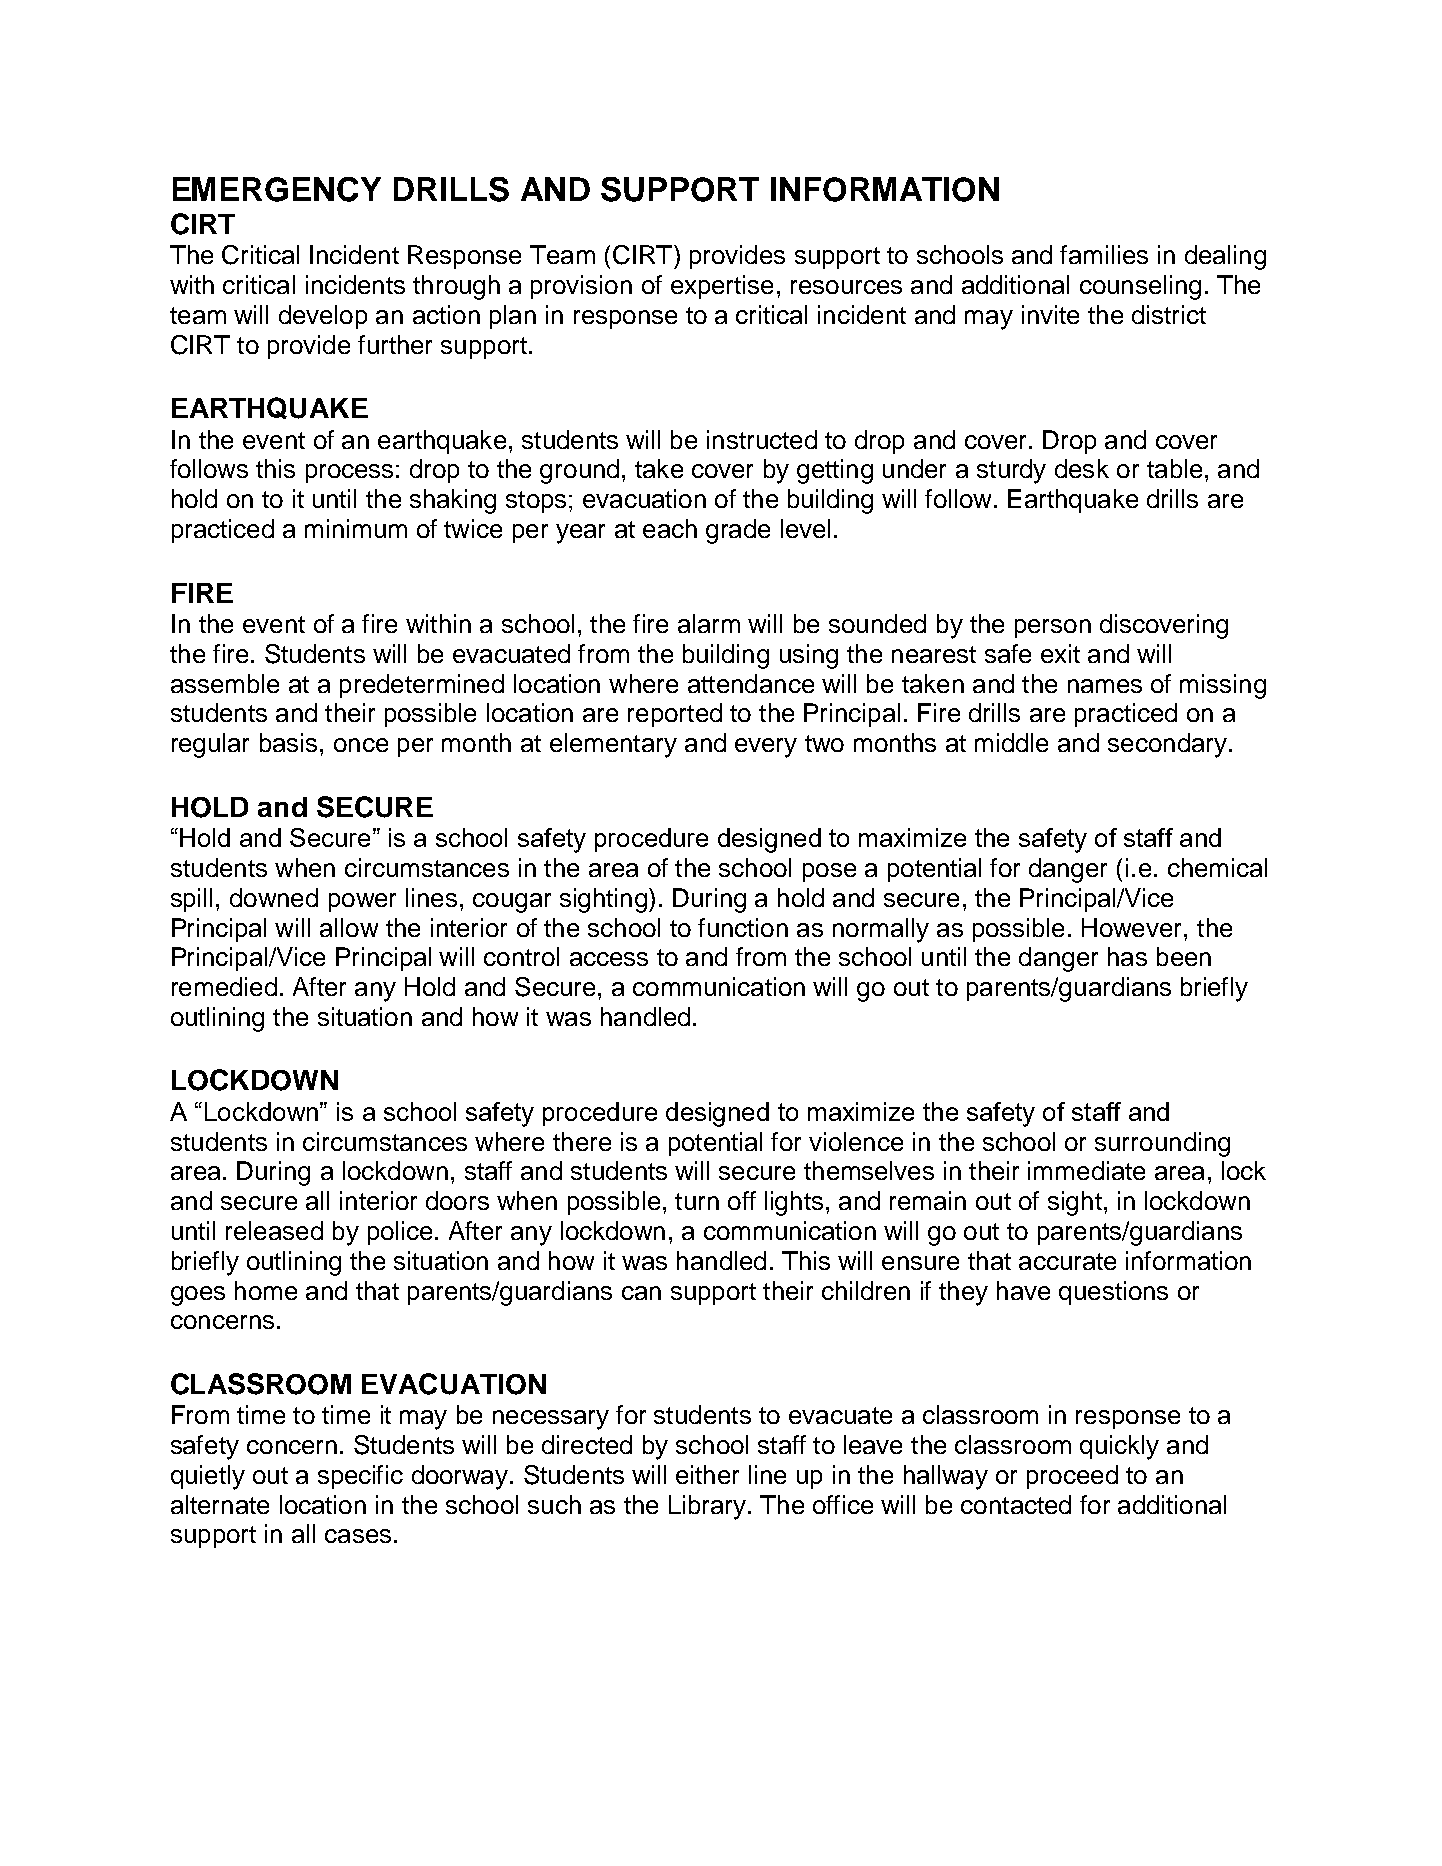  What do you see at coordinates (1104, 254) in the screenshot?
I see `families` at bounding box center [1104, 254].
